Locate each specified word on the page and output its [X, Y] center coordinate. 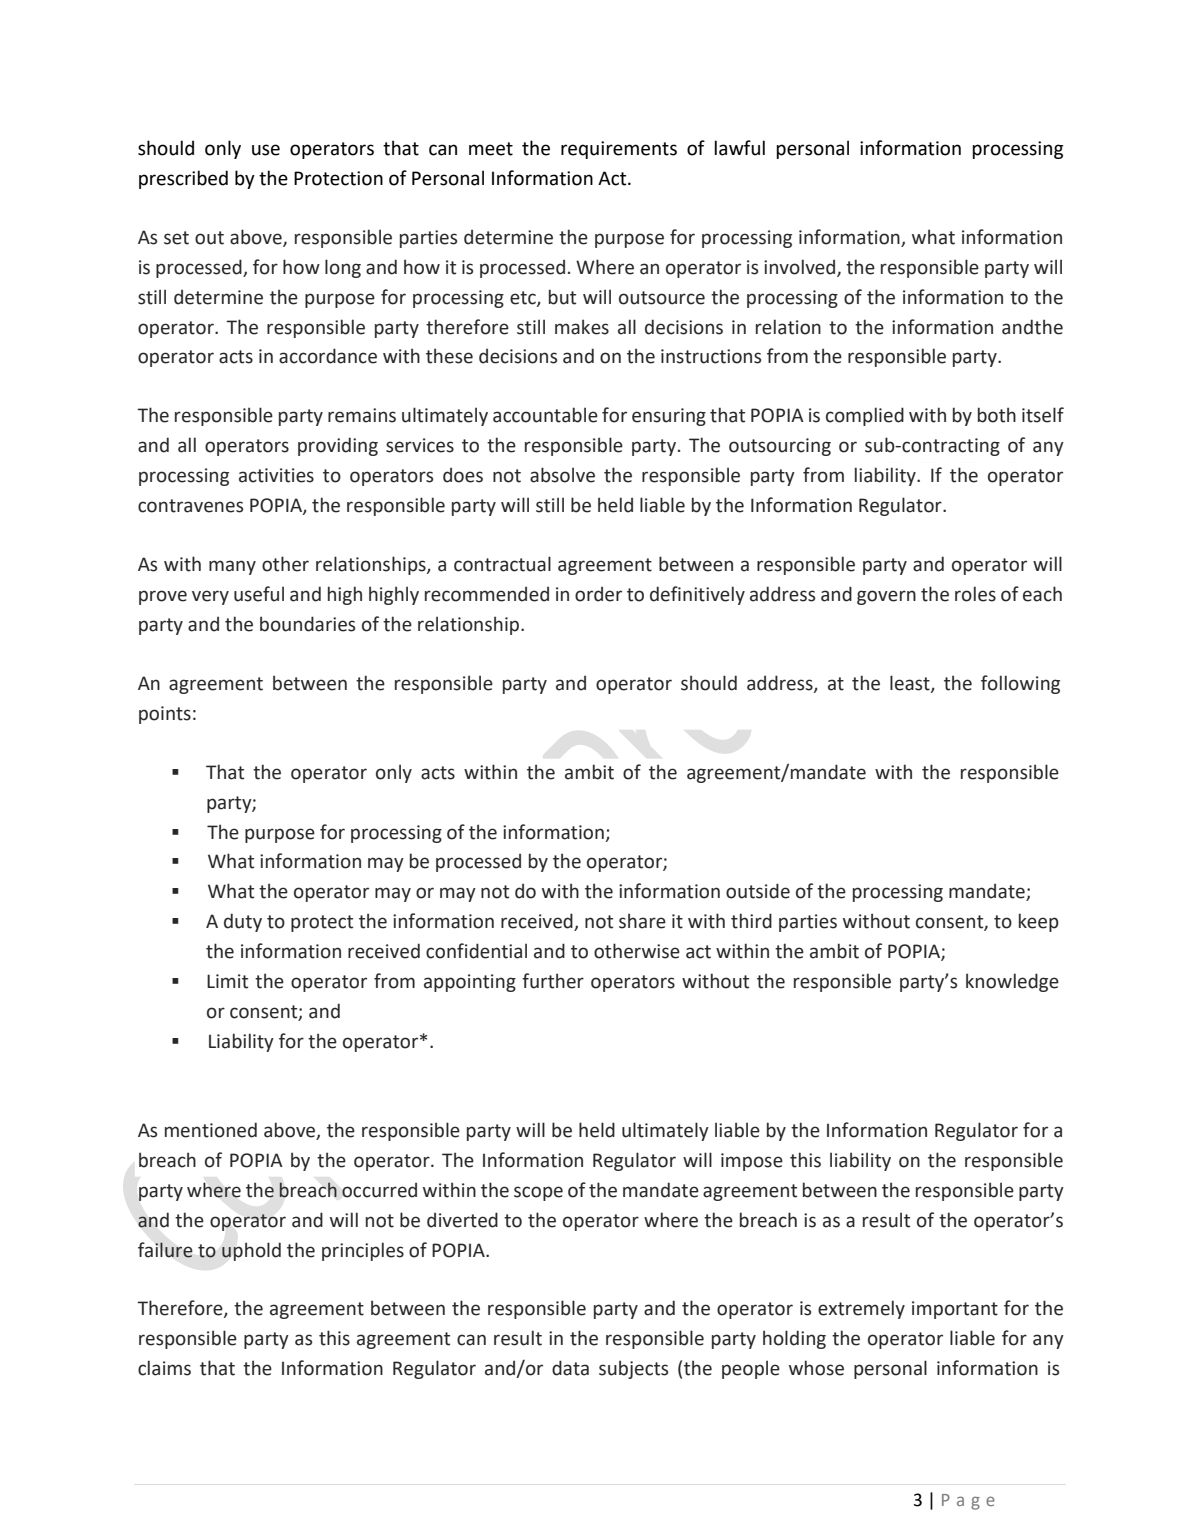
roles [975, 594]
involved [801, 267]
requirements [619, 150]
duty [243, 922]
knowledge [1012, 982]
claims [164, 1368]
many [232, 567]
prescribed [183, 179]
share [642, 921]
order [598, 594]
